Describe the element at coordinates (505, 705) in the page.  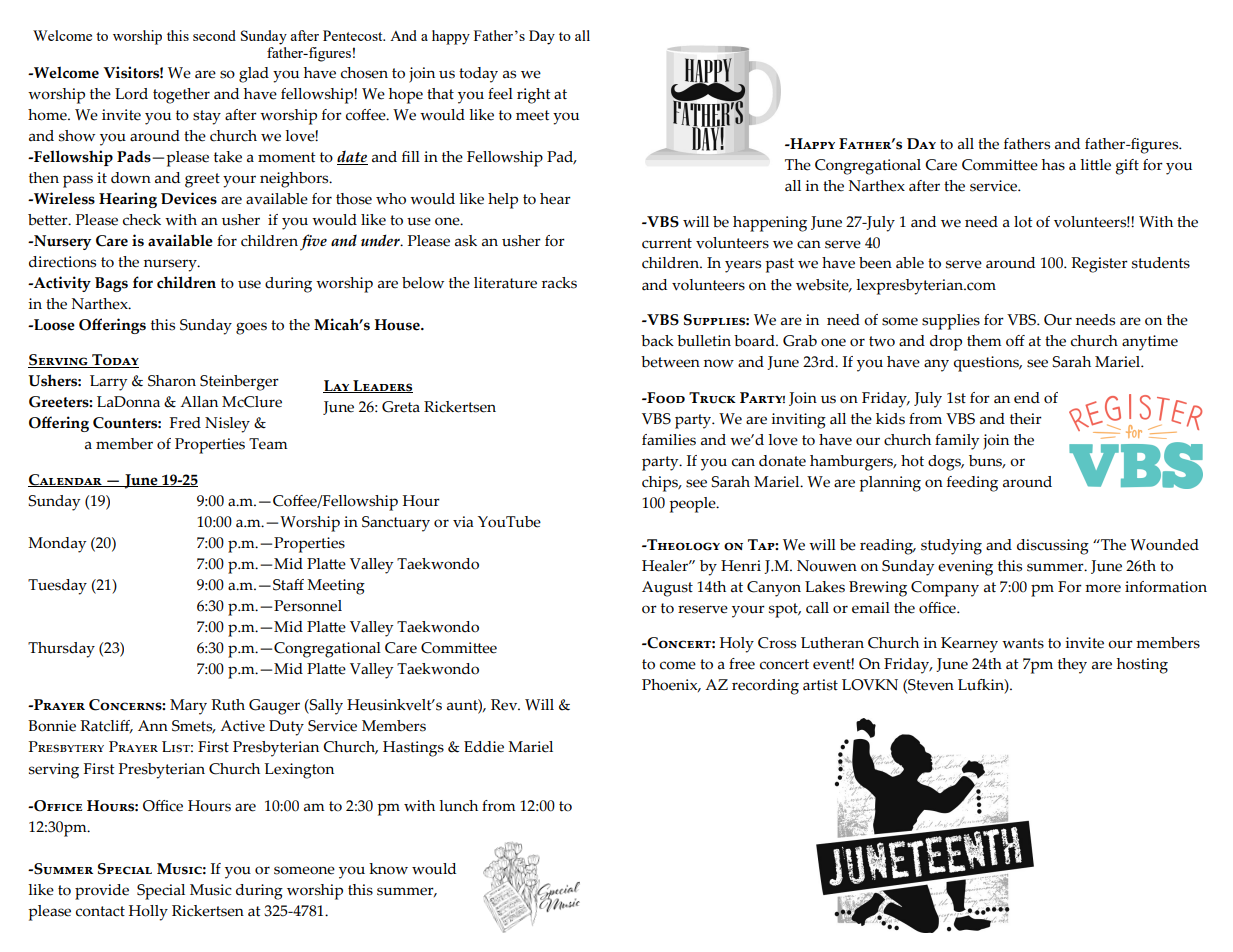
I see `Rev` at that location.
